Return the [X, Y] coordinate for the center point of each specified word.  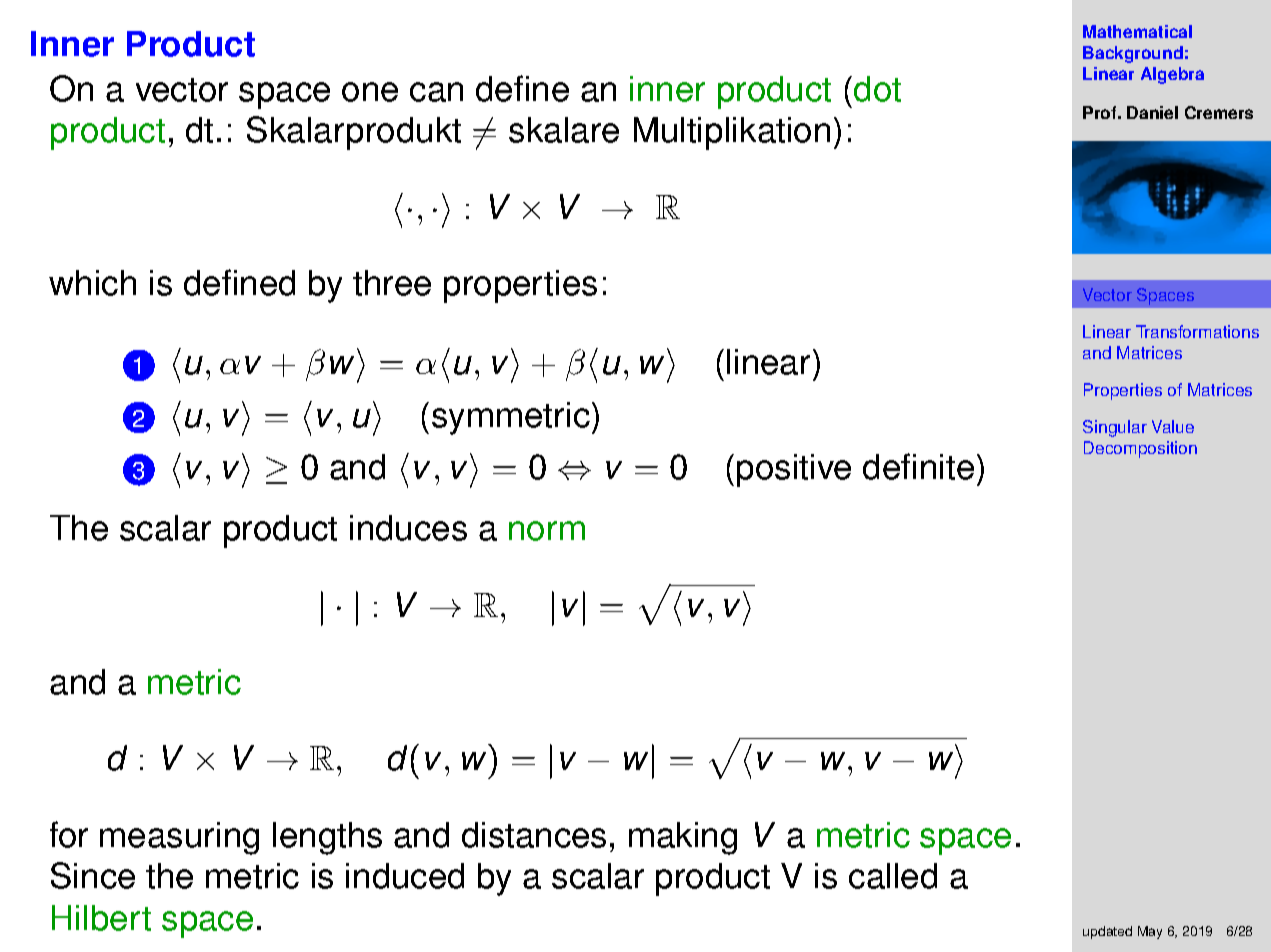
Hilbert [101, 918]
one [370, 92]
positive [794, 470]
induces [408, 528]
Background [1133, 54]
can [436, 92]
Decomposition [1140, 449]
